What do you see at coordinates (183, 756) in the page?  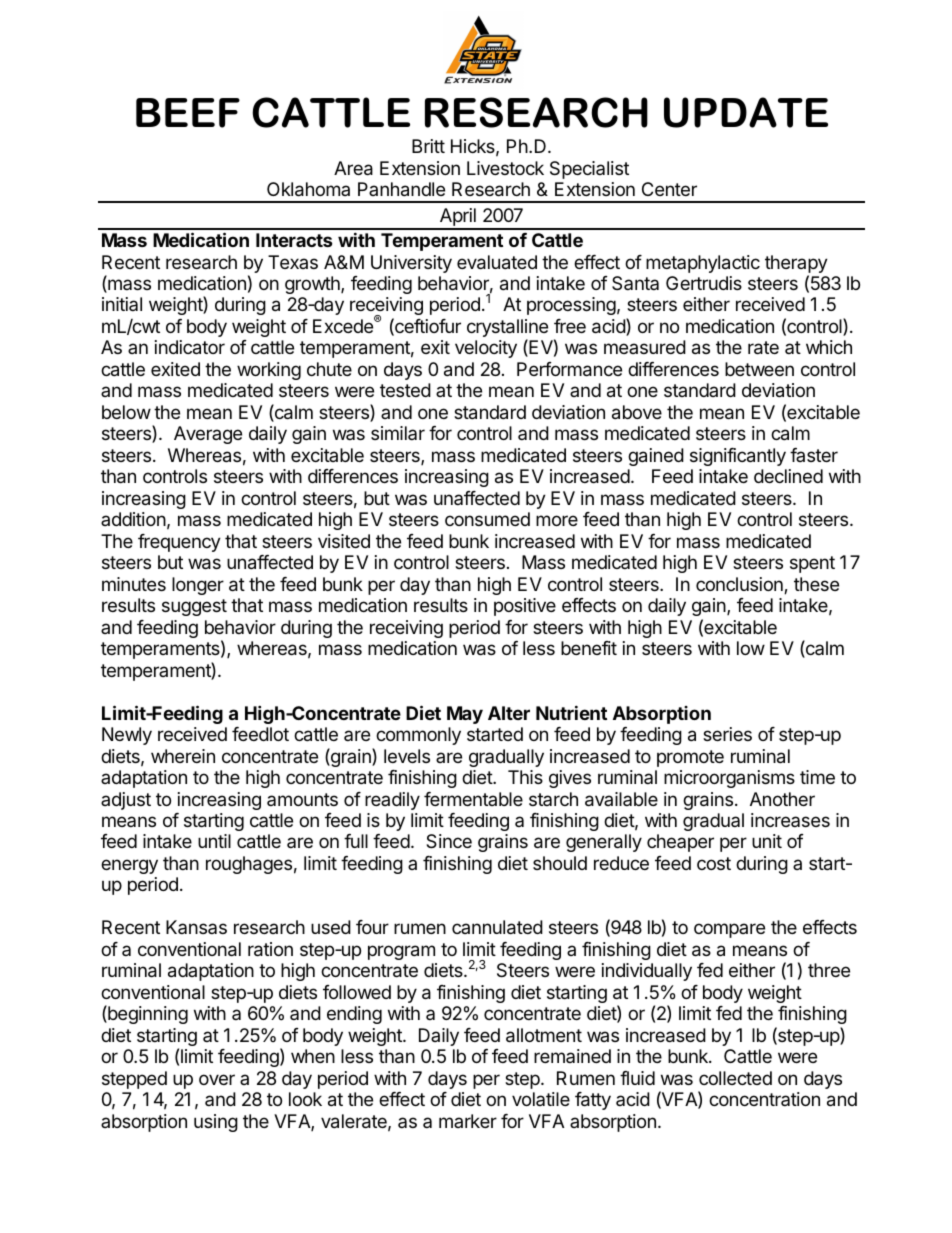 I see `wherein` at bounding box center [183, 756].
